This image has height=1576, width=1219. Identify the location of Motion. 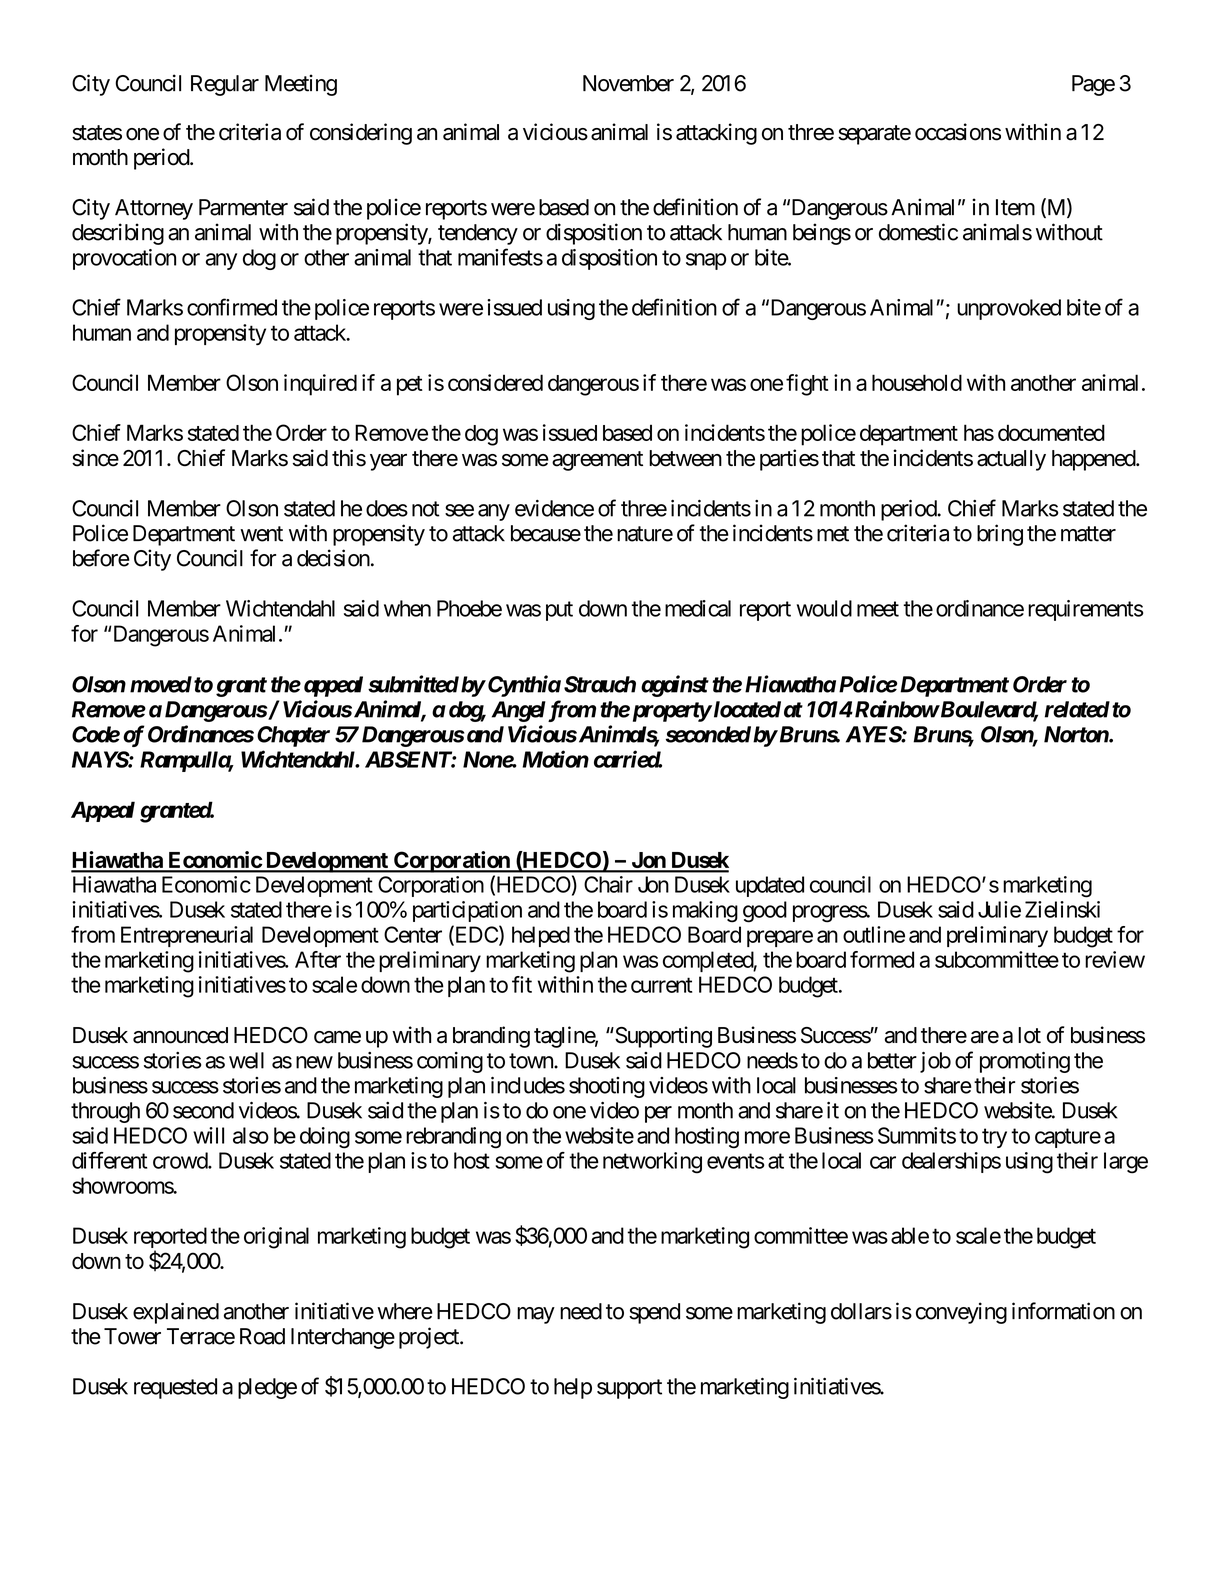
(555, 759).
